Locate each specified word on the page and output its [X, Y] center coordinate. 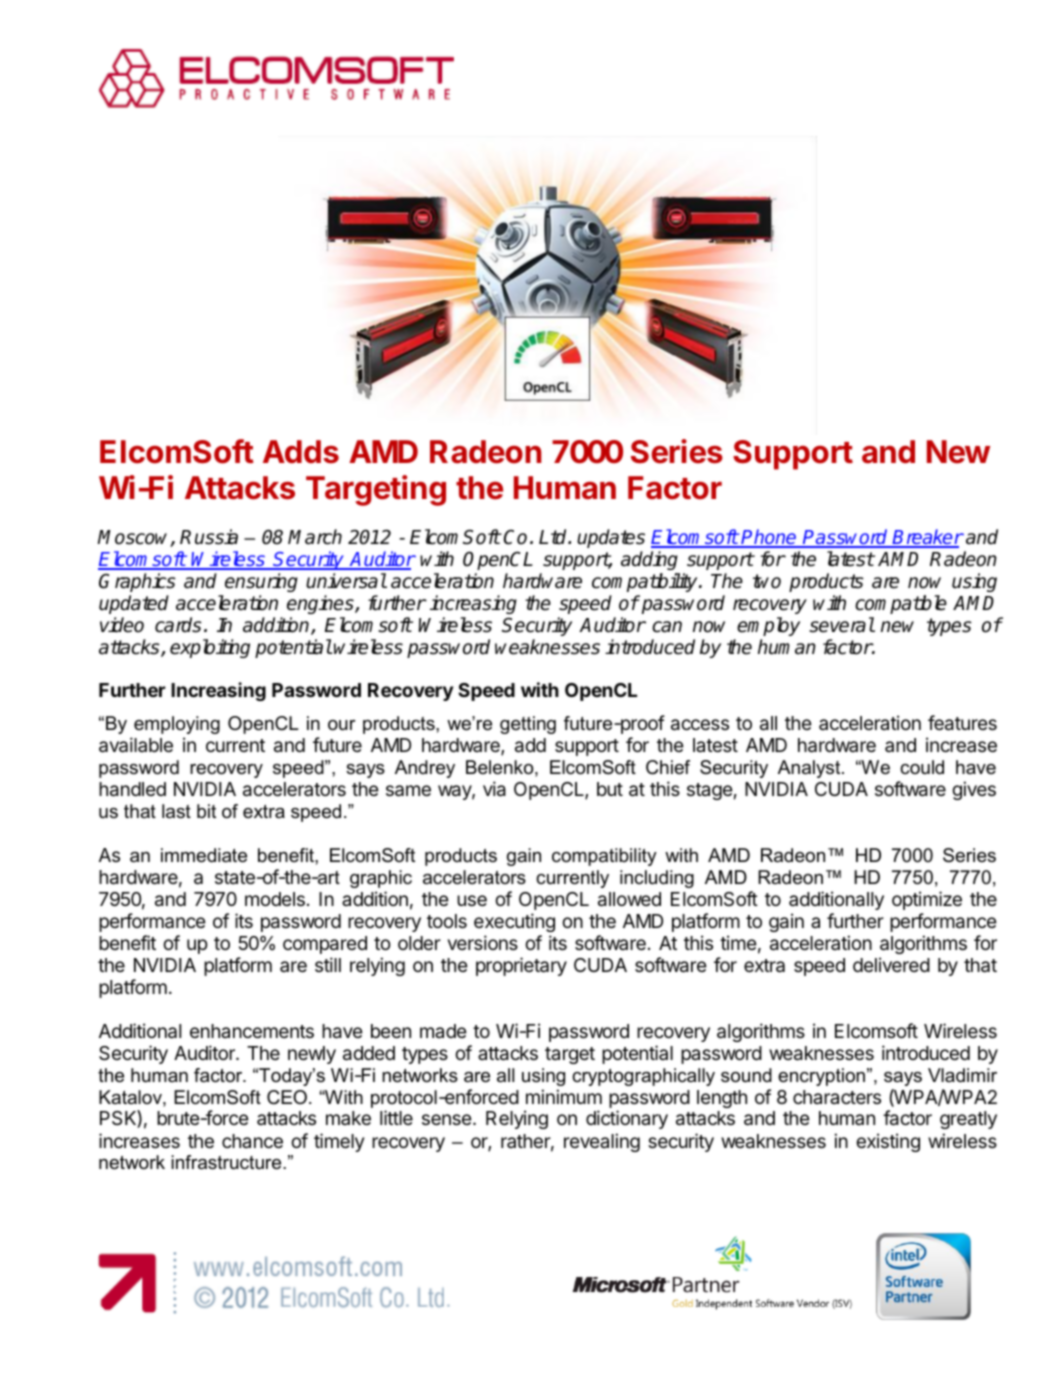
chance [252, 1141]
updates [611, 538]
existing [888, 1142]
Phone [769, 538]
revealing [602, 1142]
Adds [301, 452]
